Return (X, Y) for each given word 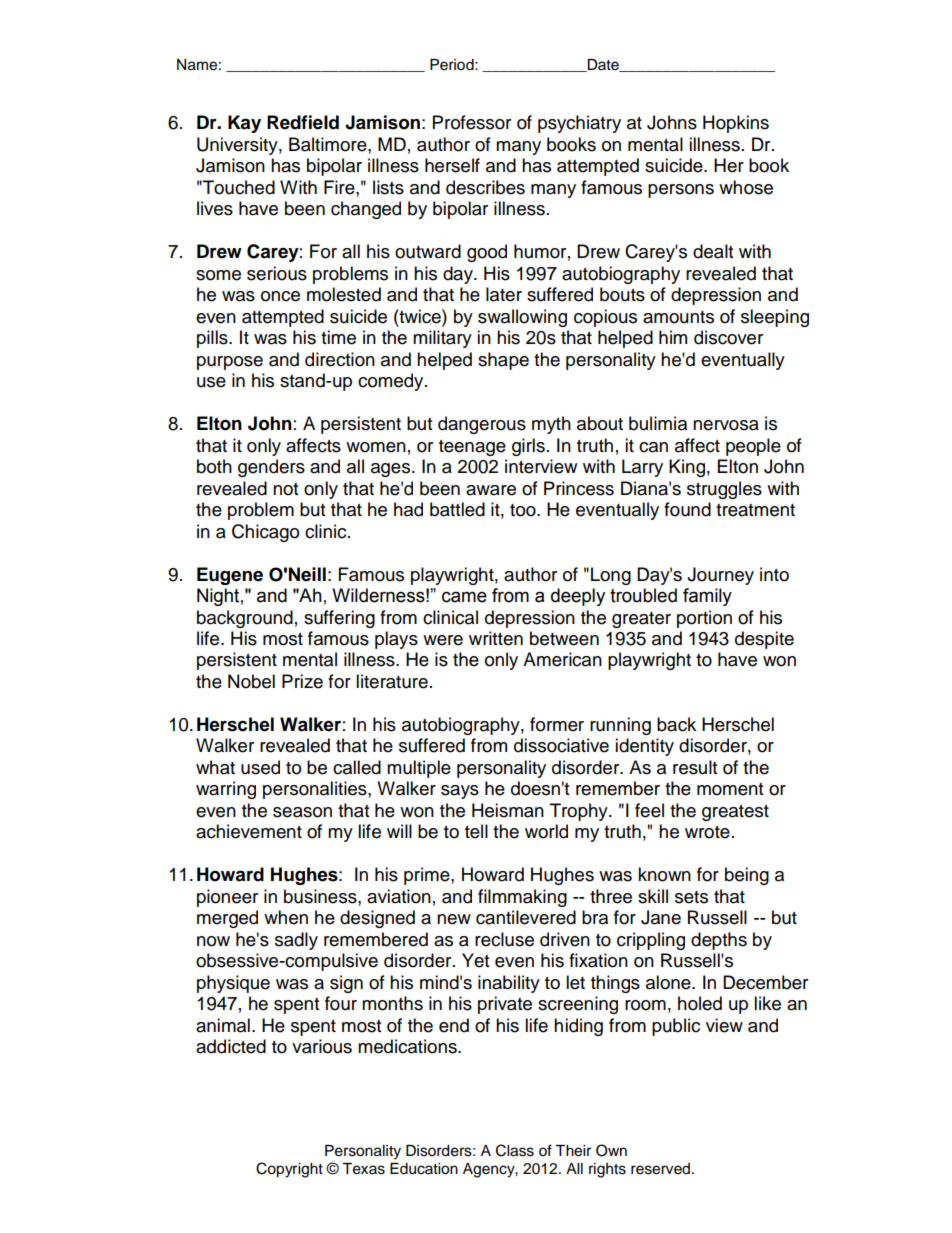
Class (515, 1150)
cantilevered (526, 917)
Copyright (289, 1170)
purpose (230, 363)
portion (704, 619)
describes (485, 187)
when (286, 917)
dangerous (482, 425)
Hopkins (736, 124)
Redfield (303, 122)
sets (691, 897)
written (496, 638)
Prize (302, 681)
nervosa (726, 425)
